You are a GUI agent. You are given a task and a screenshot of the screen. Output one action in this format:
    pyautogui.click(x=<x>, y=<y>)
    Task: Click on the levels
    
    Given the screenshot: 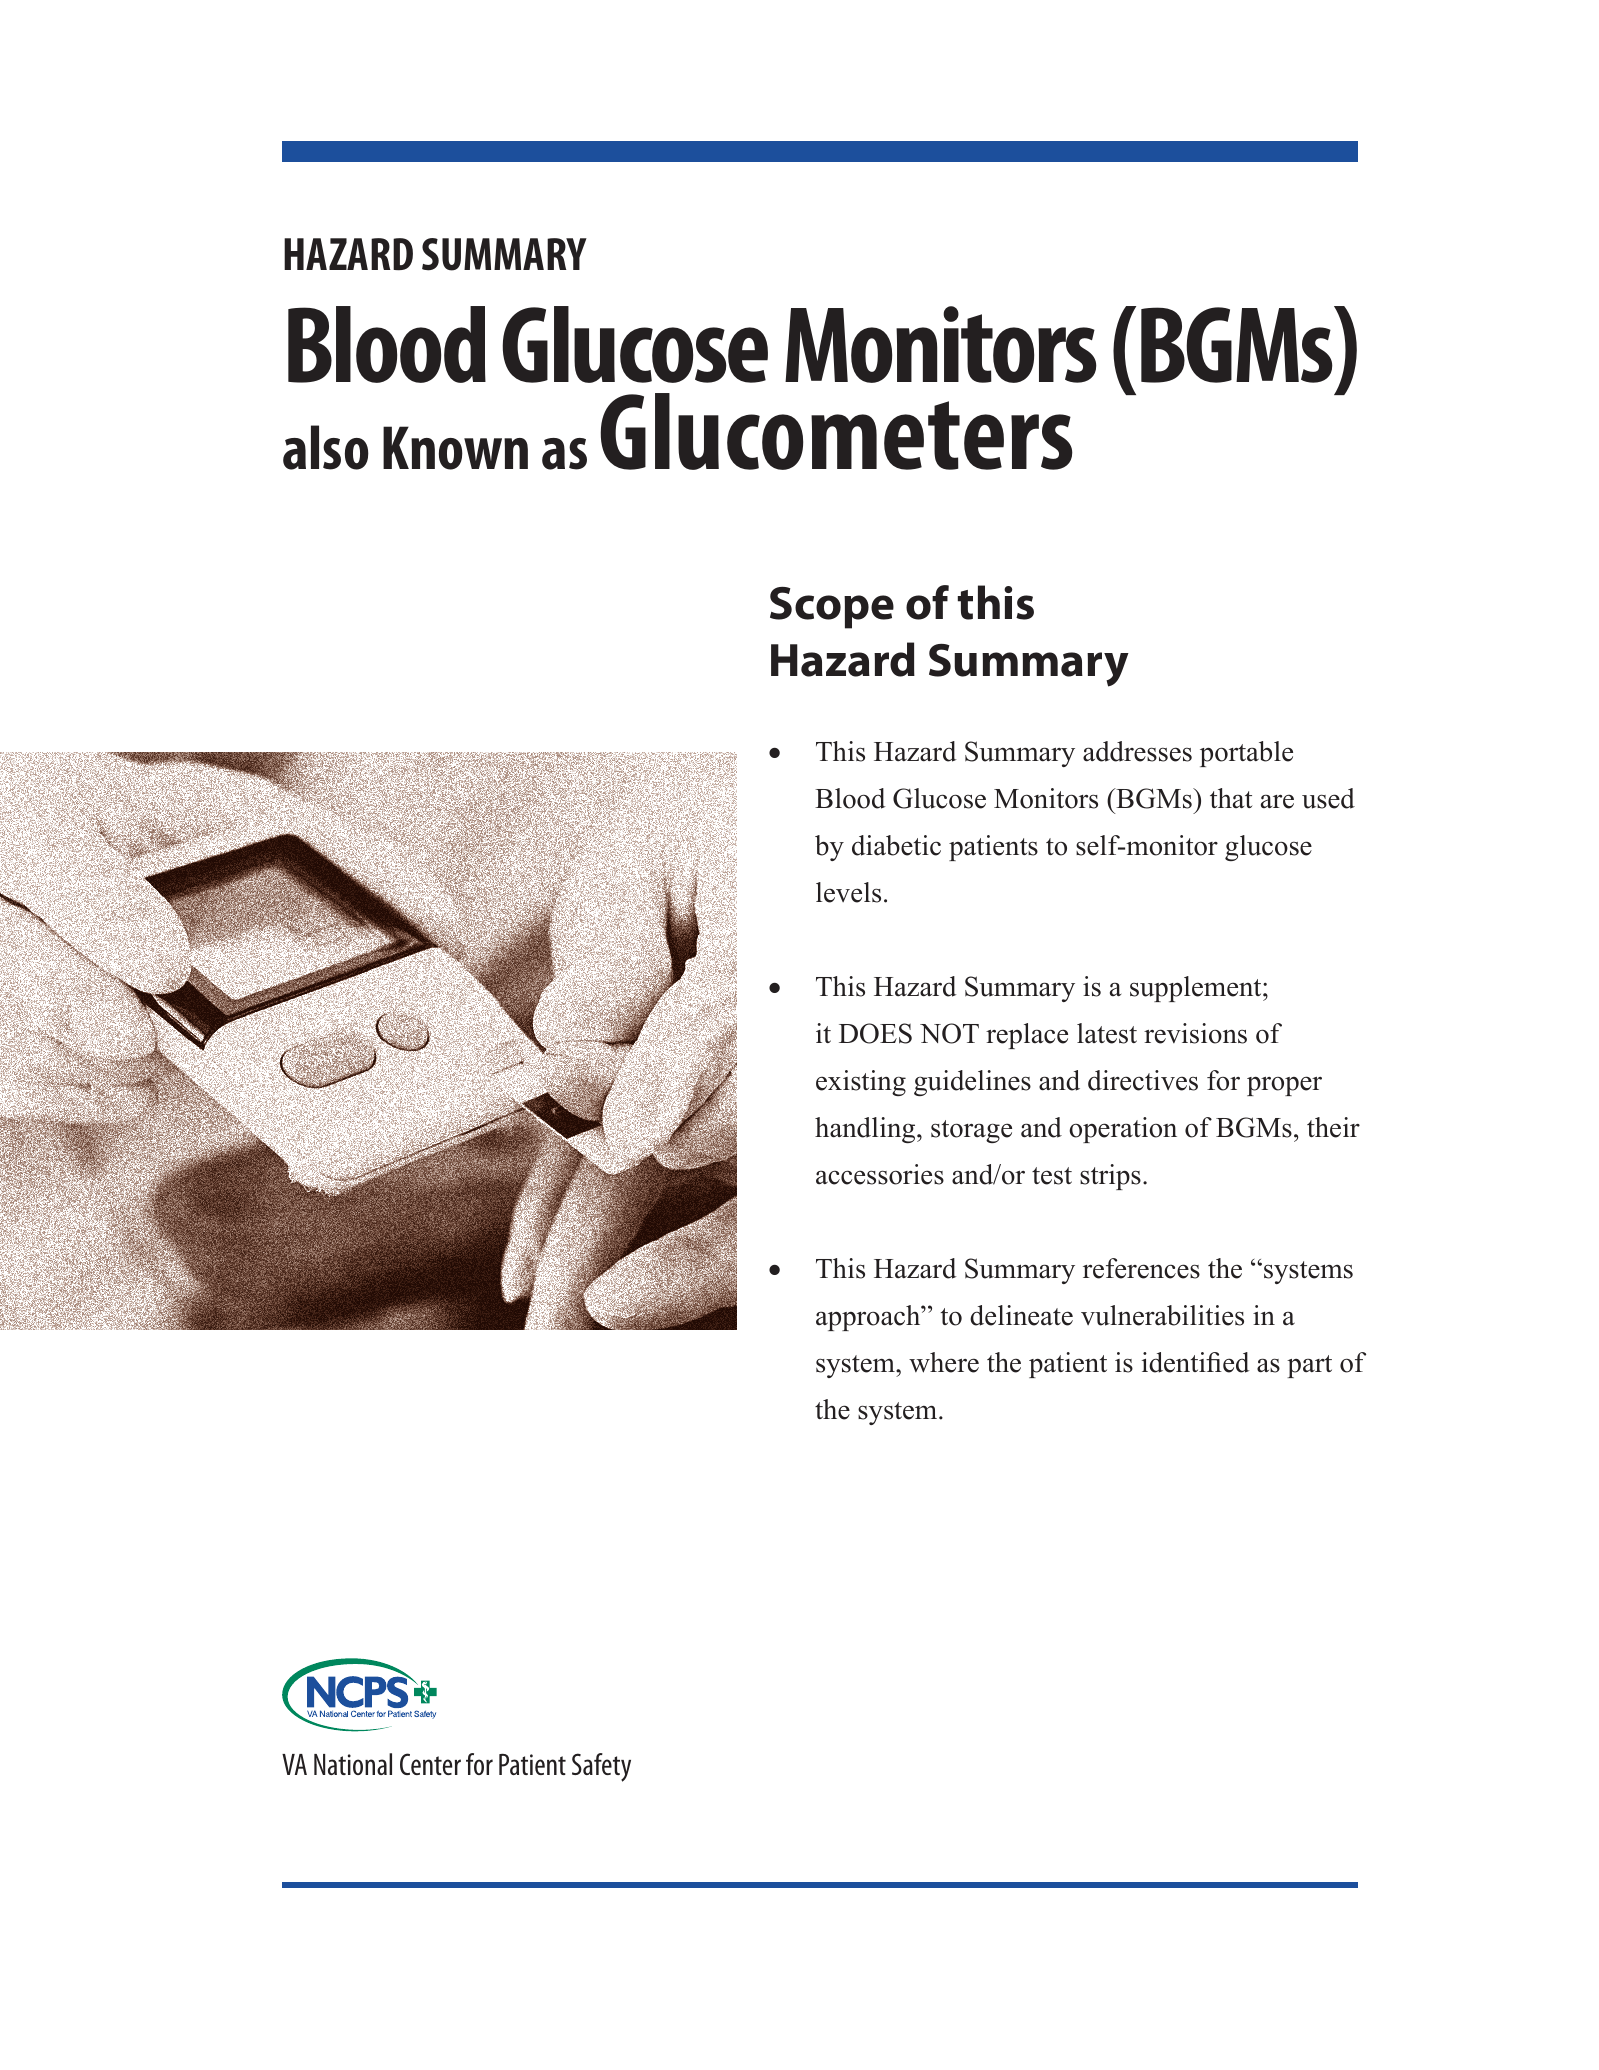 What is the action you would take?
    pyautogui.click(x=848, y=892)
